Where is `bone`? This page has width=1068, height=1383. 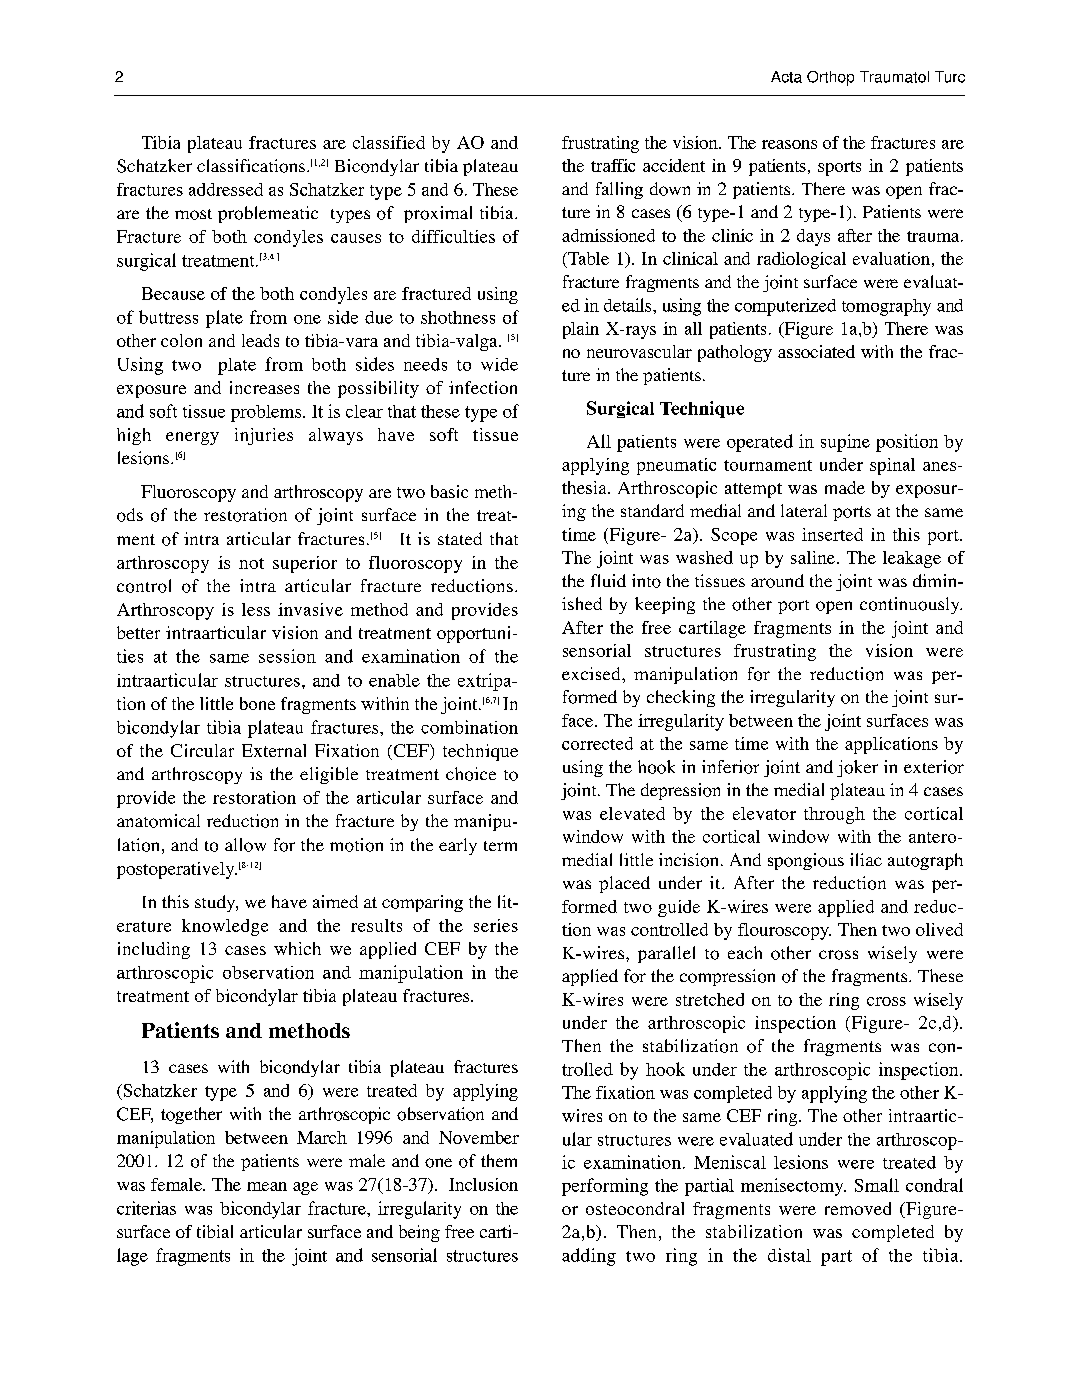 bone is located at coordinates (257, 703).
